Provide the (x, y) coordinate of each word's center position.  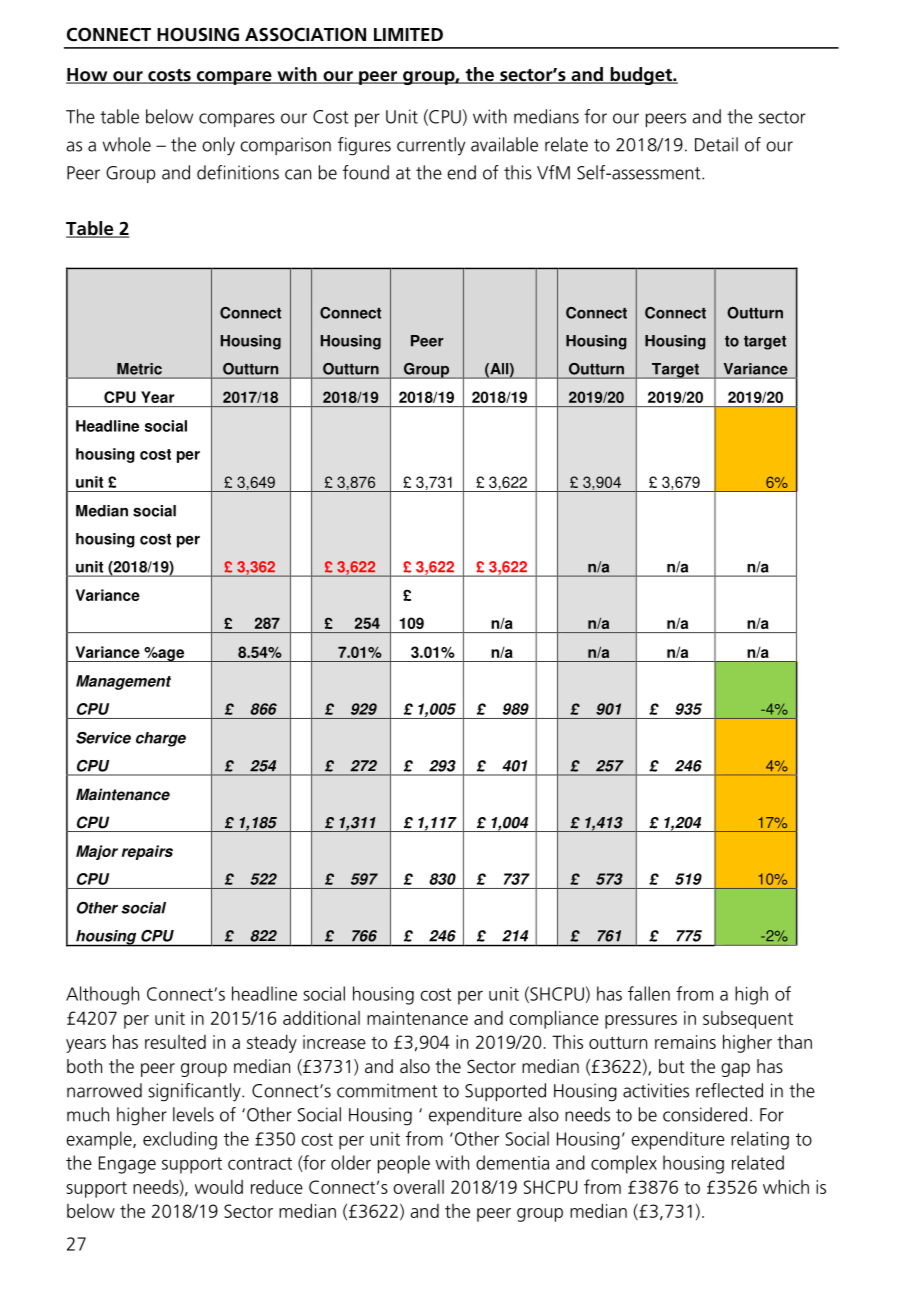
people (404, 1164)
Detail (716, 144)
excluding (180, 1140)
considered (705, 1114)
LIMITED (408, 34)
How (88, 76)
